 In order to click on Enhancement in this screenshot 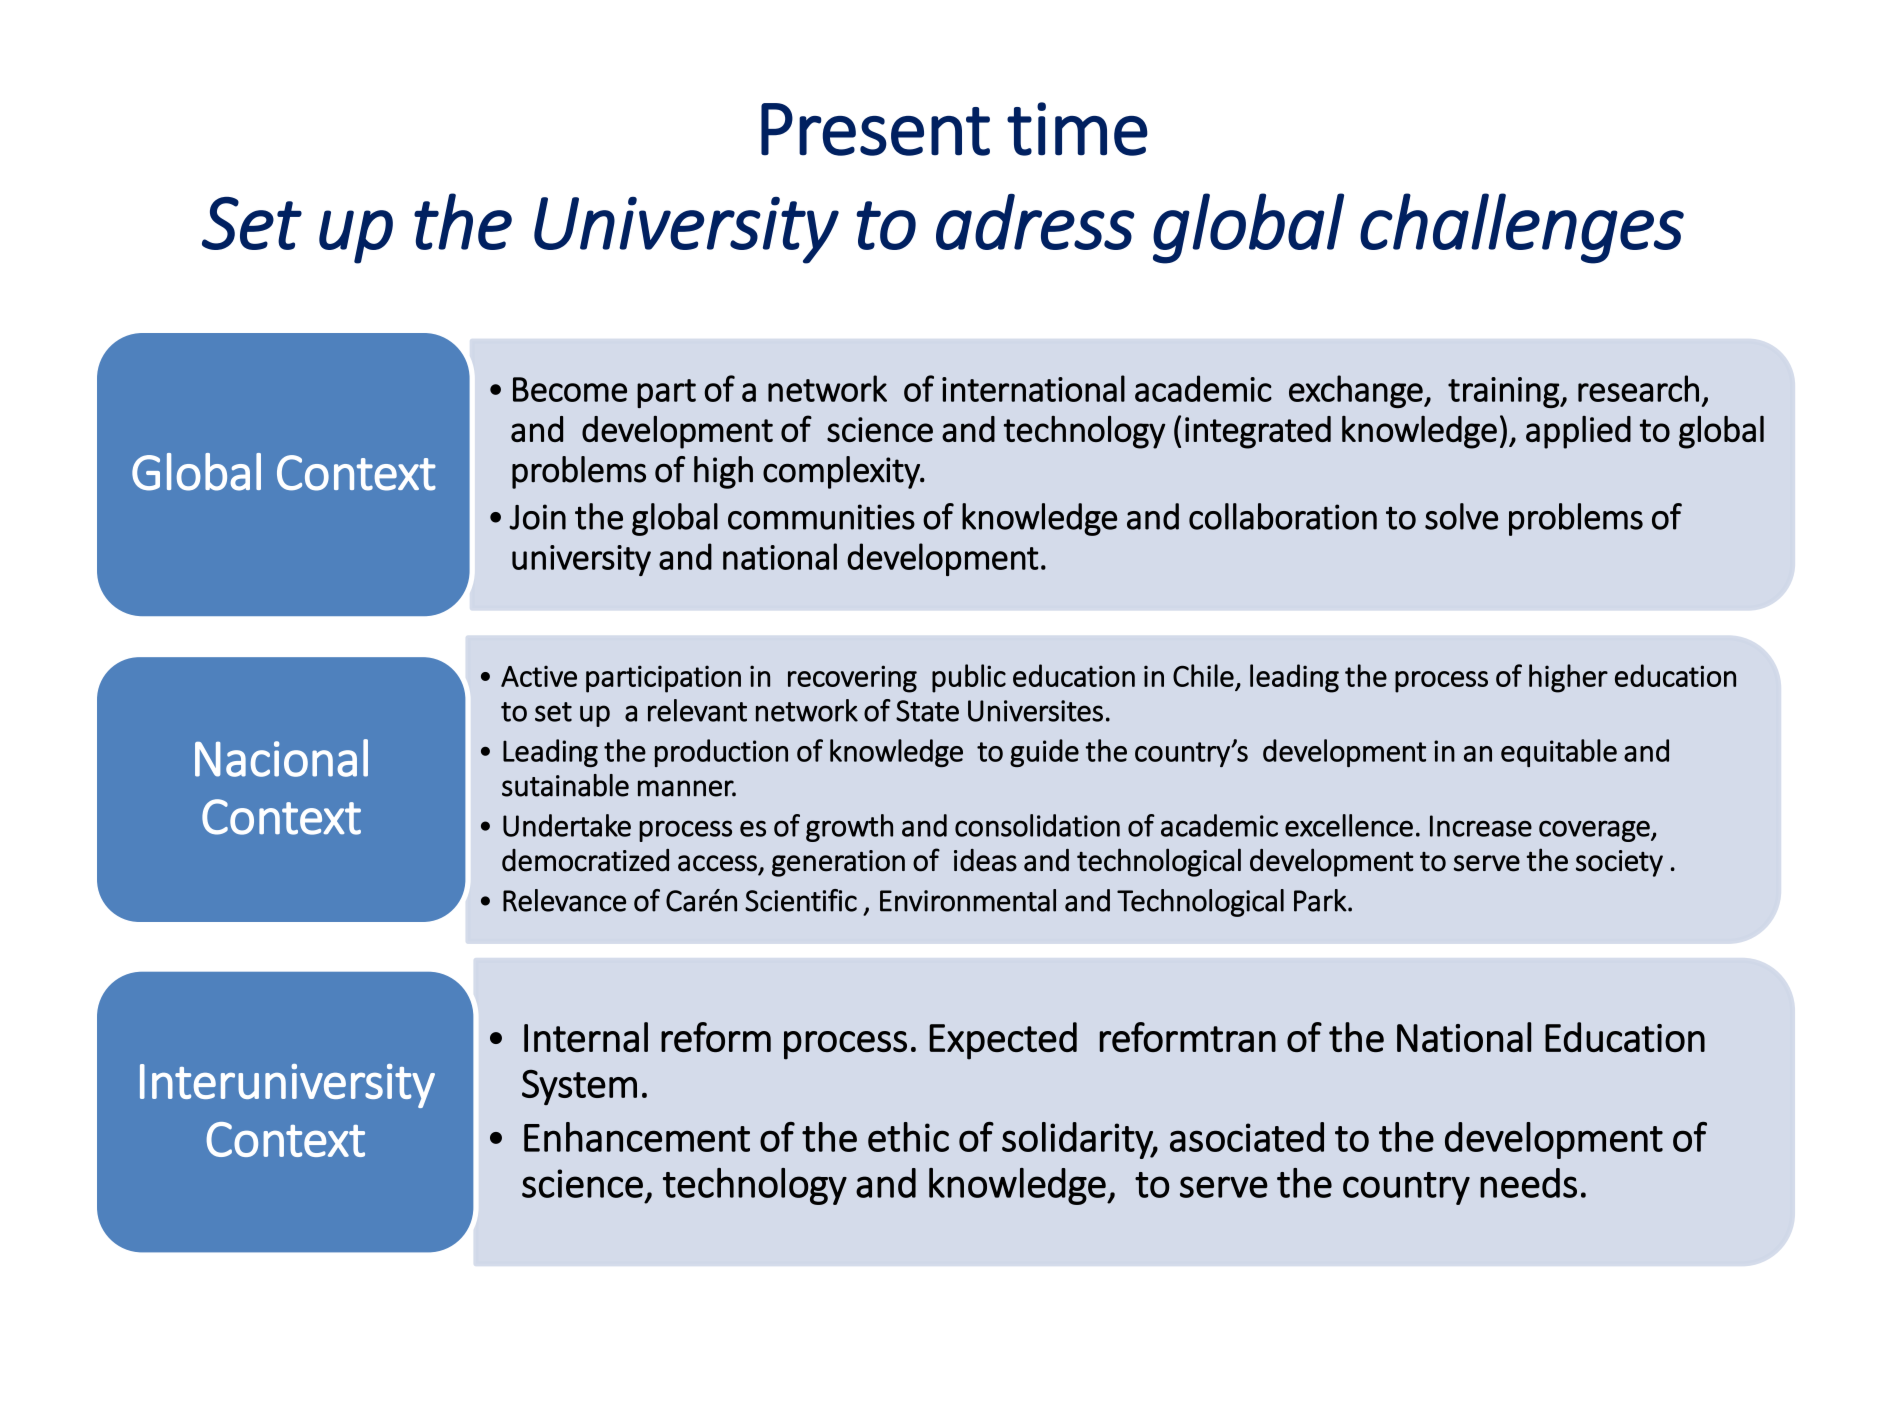, I will do `click(637, 1137)`.
